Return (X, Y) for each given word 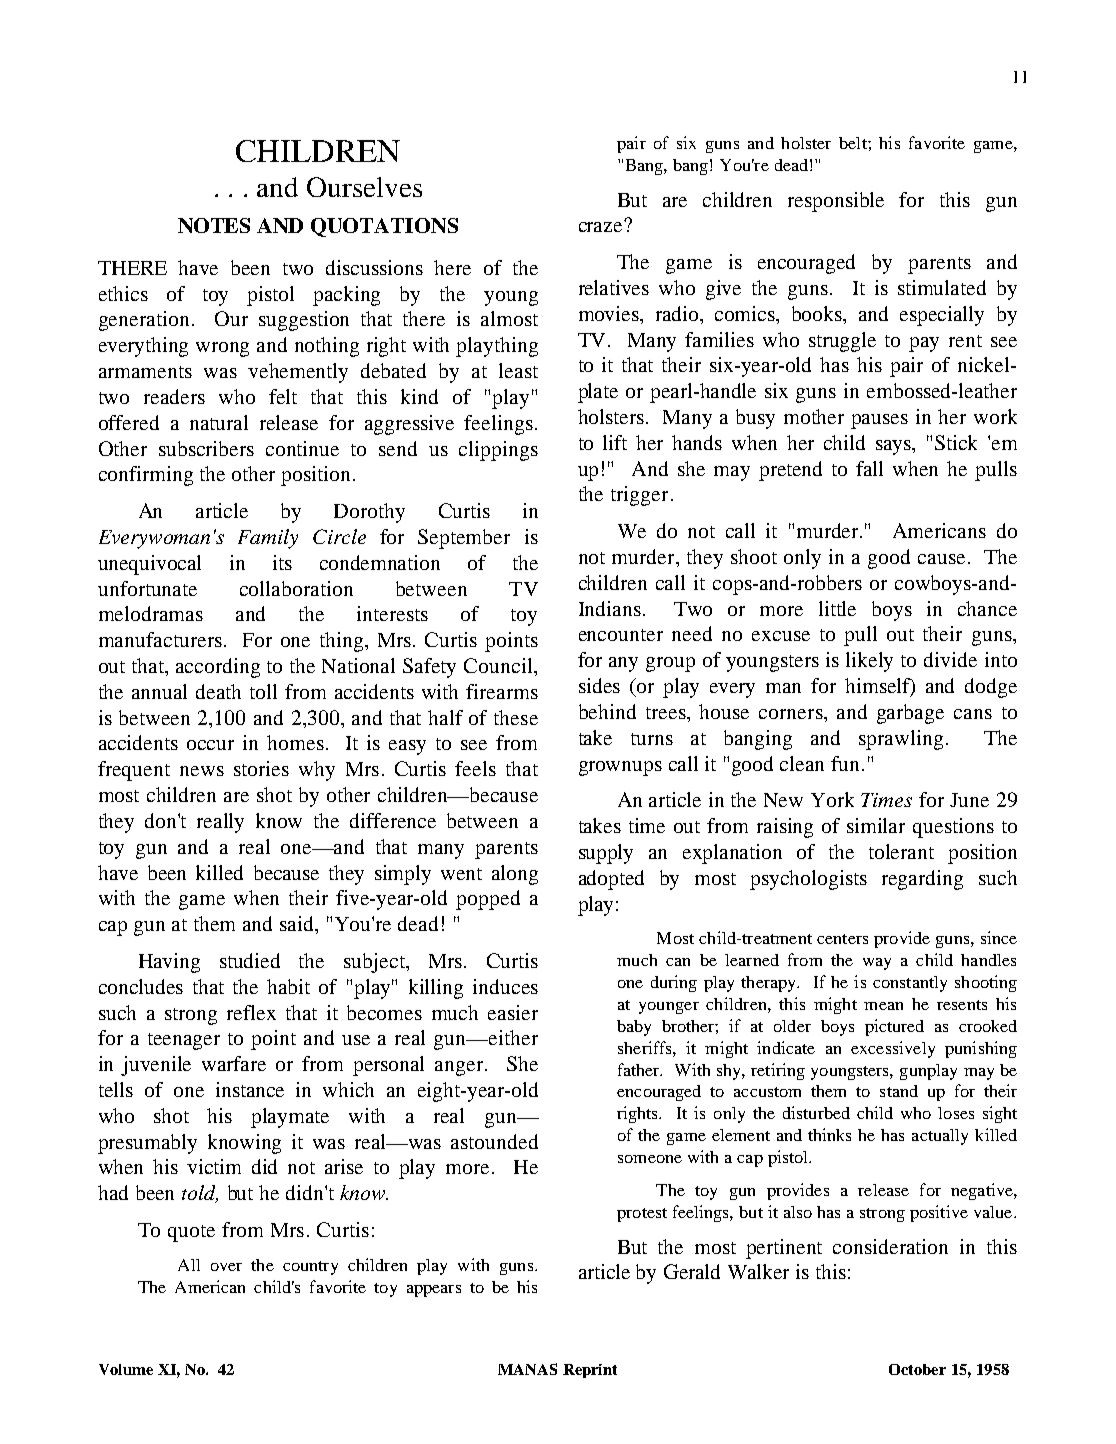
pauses (879, 421)
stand (899, 1091)
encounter (621, 635)
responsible (836, 202)
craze (602, 226)
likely (869, 662)
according (218, 668)
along (515, 875)
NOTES (214, 225)
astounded (494, 1141)
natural (219, 422)
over (226, 1267)
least (518, 370)
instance (250, 1089)
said (298, 925)
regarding (922, 880)
